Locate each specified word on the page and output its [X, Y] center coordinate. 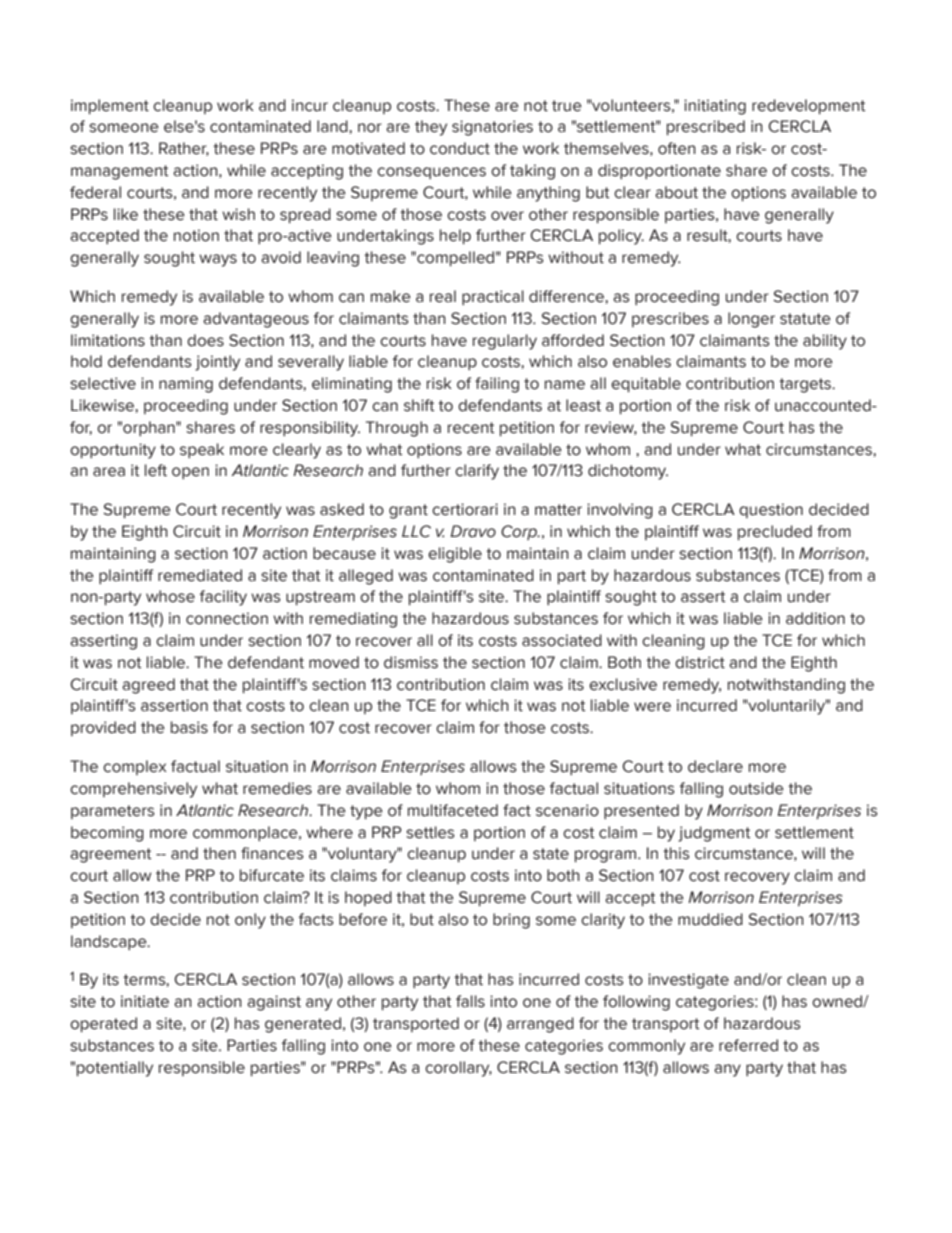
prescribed [706, 127]
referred [748, 1045]
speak [202, 450]
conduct [460, 148]
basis [189, 727]
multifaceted [453, 810]
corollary [458, 1069]
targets [806, 385]
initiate [145, 1001]
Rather [184, 149]
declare [715, 766]
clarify [477, 472]
